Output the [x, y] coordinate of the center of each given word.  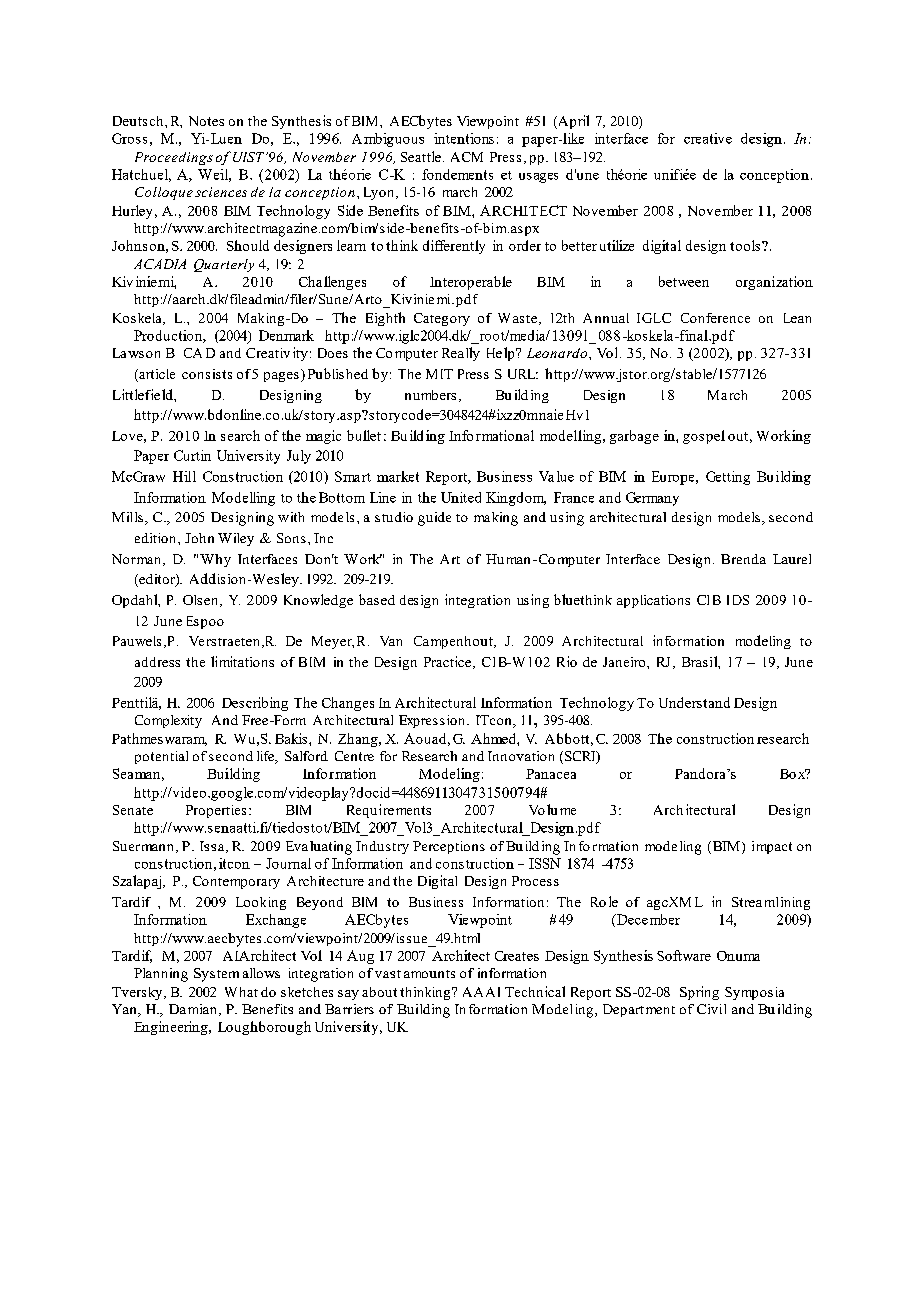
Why [215, 560]
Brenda [743, 559]
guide [434, 519]
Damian [192, 1009]
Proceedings [174, 158]
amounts [429, 974]
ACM [467, 157]
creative [708, 138]
